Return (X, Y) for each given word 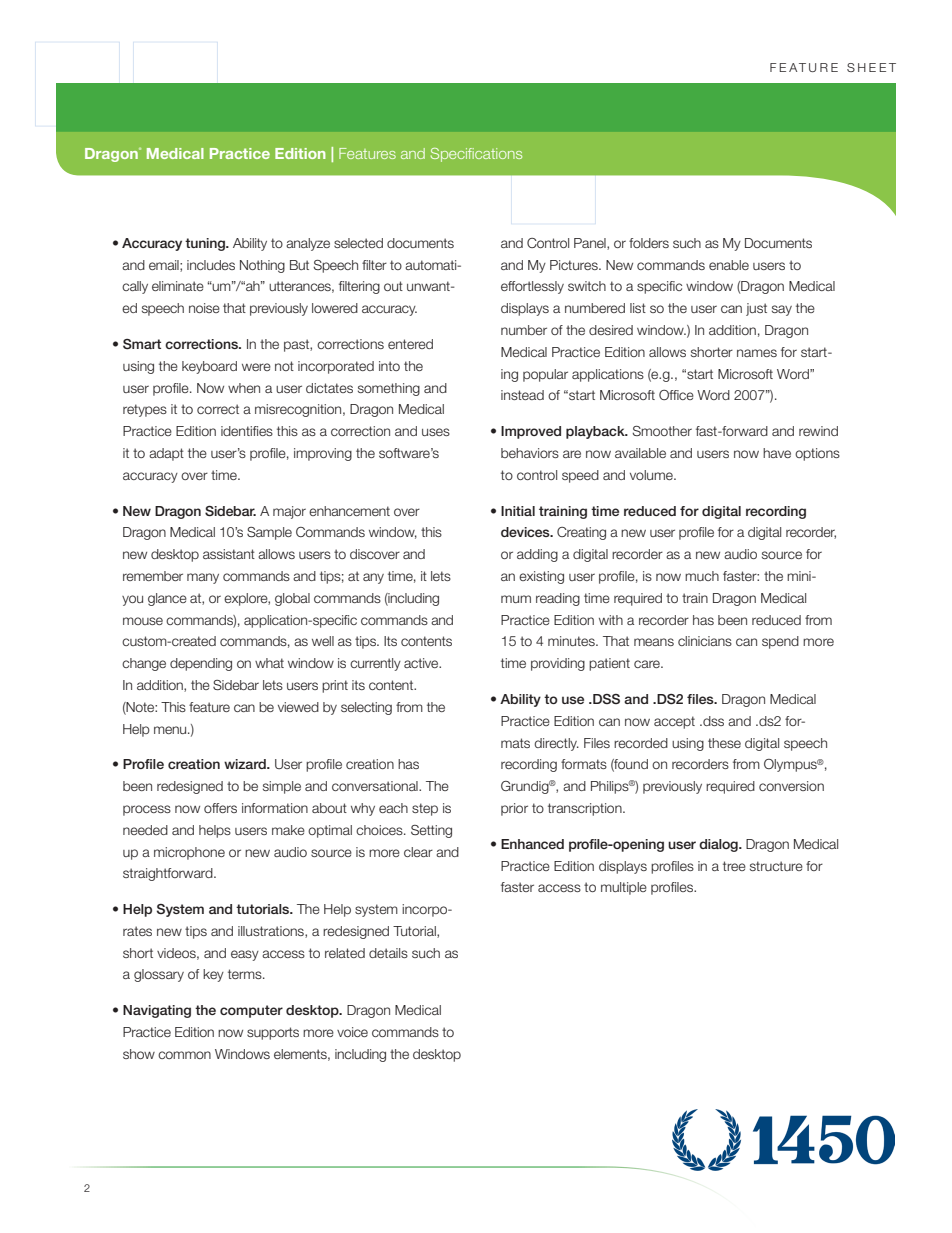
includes (211, 265)
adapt (166, 454)
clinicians (705, 641)
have (777, 453)
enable (729, 265)
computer (251, 1011)
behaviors (530, 453)
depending (201, 664)
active (422, 663)
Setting (431, 831)
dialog (719, 845)
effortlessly (532, 287)
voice (352, 1032)
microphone (189, 853)
